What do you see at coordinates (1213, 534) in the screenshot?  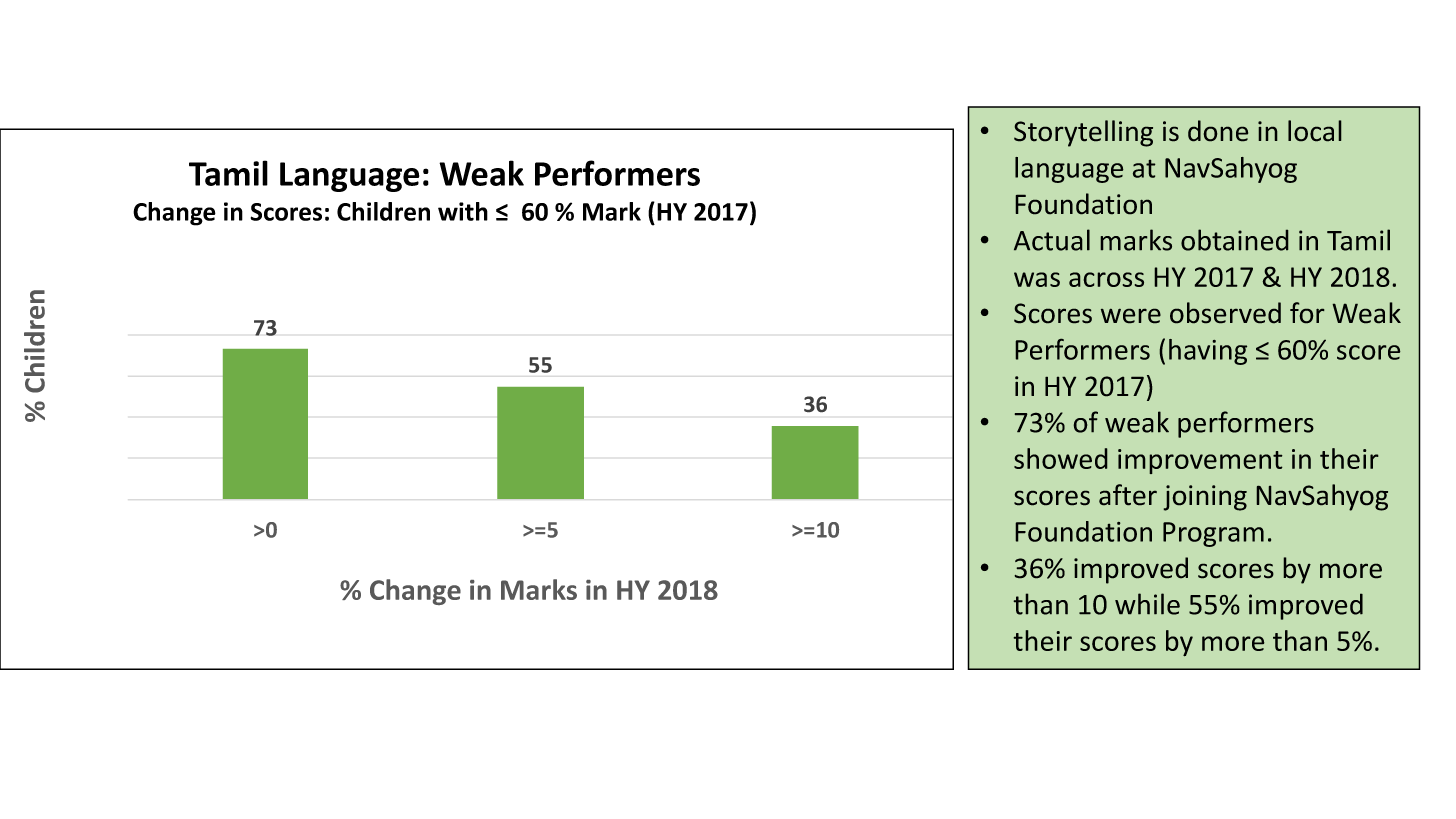 I see `Program` at bounding box center [1213, 534].
